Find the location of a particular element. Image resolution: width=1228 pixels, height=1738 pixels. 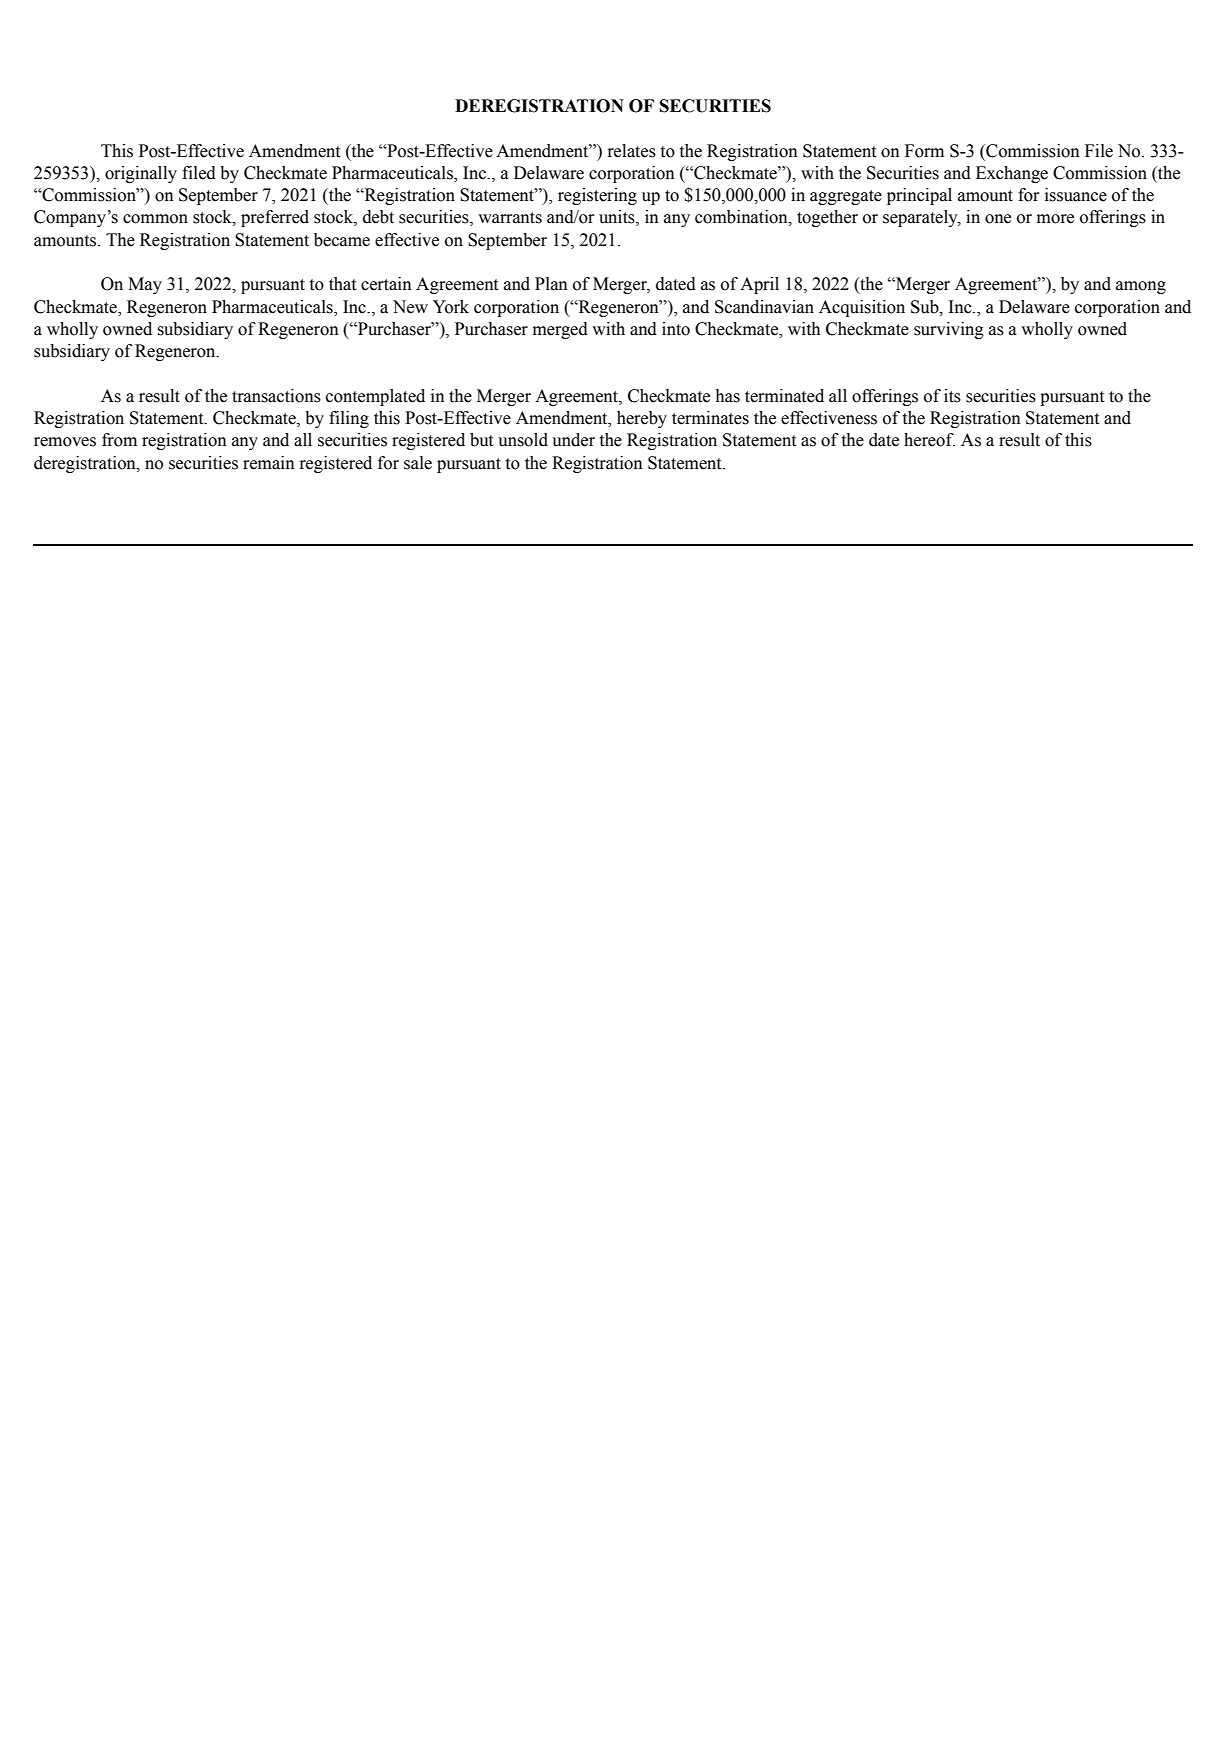

surviving is located at coordinates (949, 330).
